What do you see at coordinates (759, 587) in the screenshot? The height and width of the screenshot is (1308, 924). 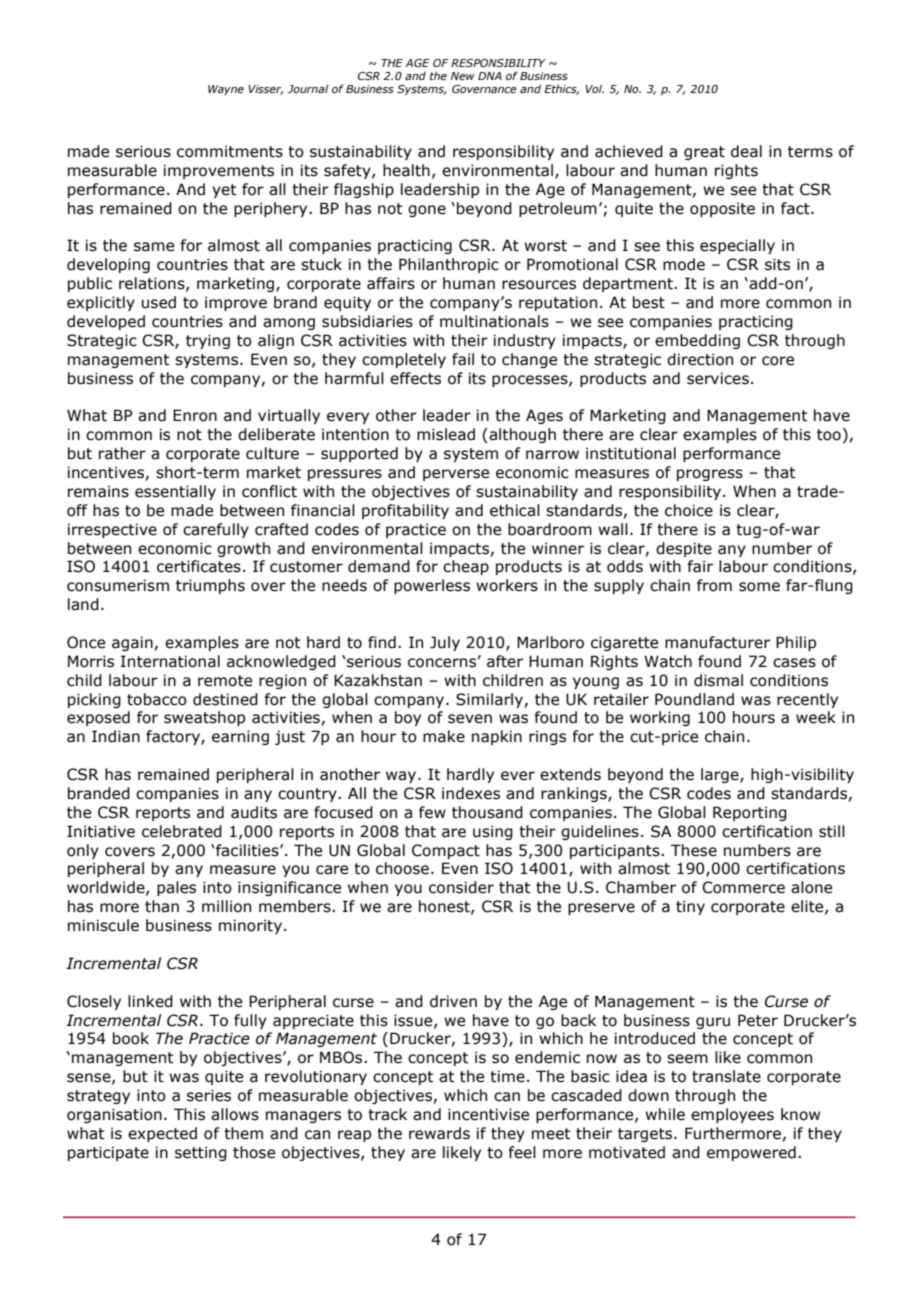 I see `some` at bounding box center [759, 587].
